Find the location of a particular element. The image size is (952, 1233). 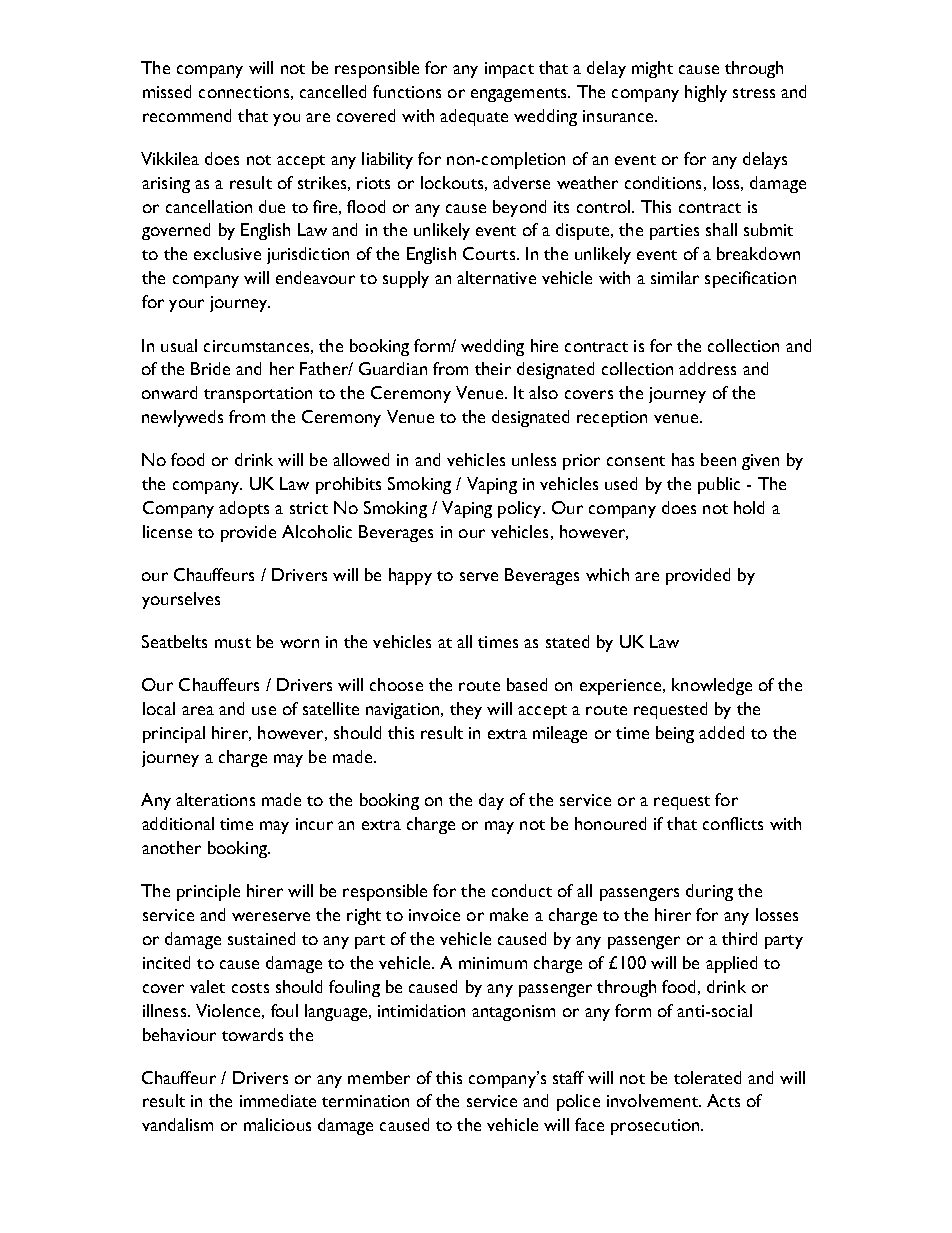

highly is located at coordinates (706, 93).
